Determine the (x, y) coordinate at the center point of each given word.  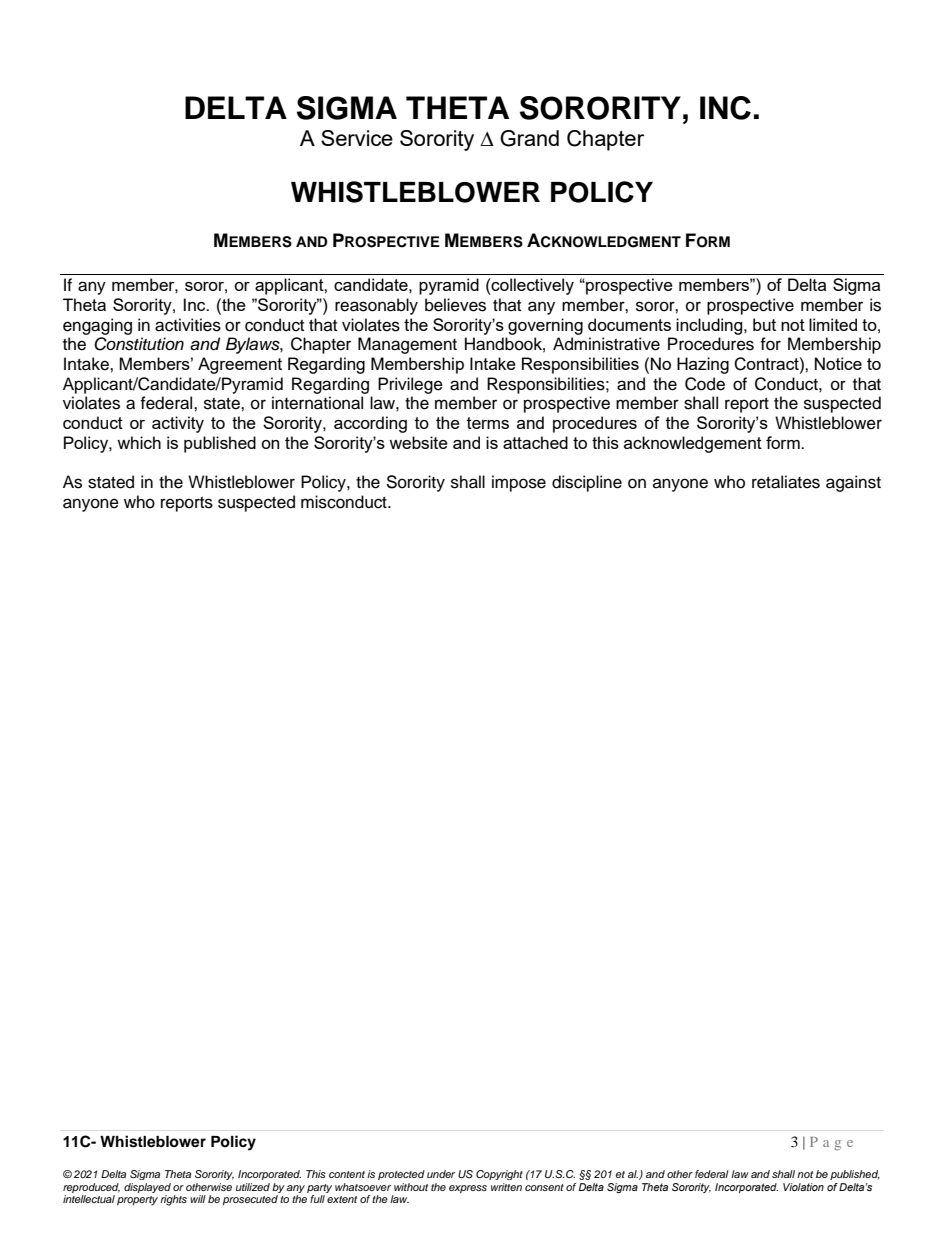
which (139, 442)
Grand (529, 138)
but (764, 324)
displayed (147, 1189)
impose (519, 483)
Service (357, 138)
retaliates (786, 482)
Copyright (499, 1175)
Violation (803, 1187)
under (441, 1174)
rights (173, 1200)
